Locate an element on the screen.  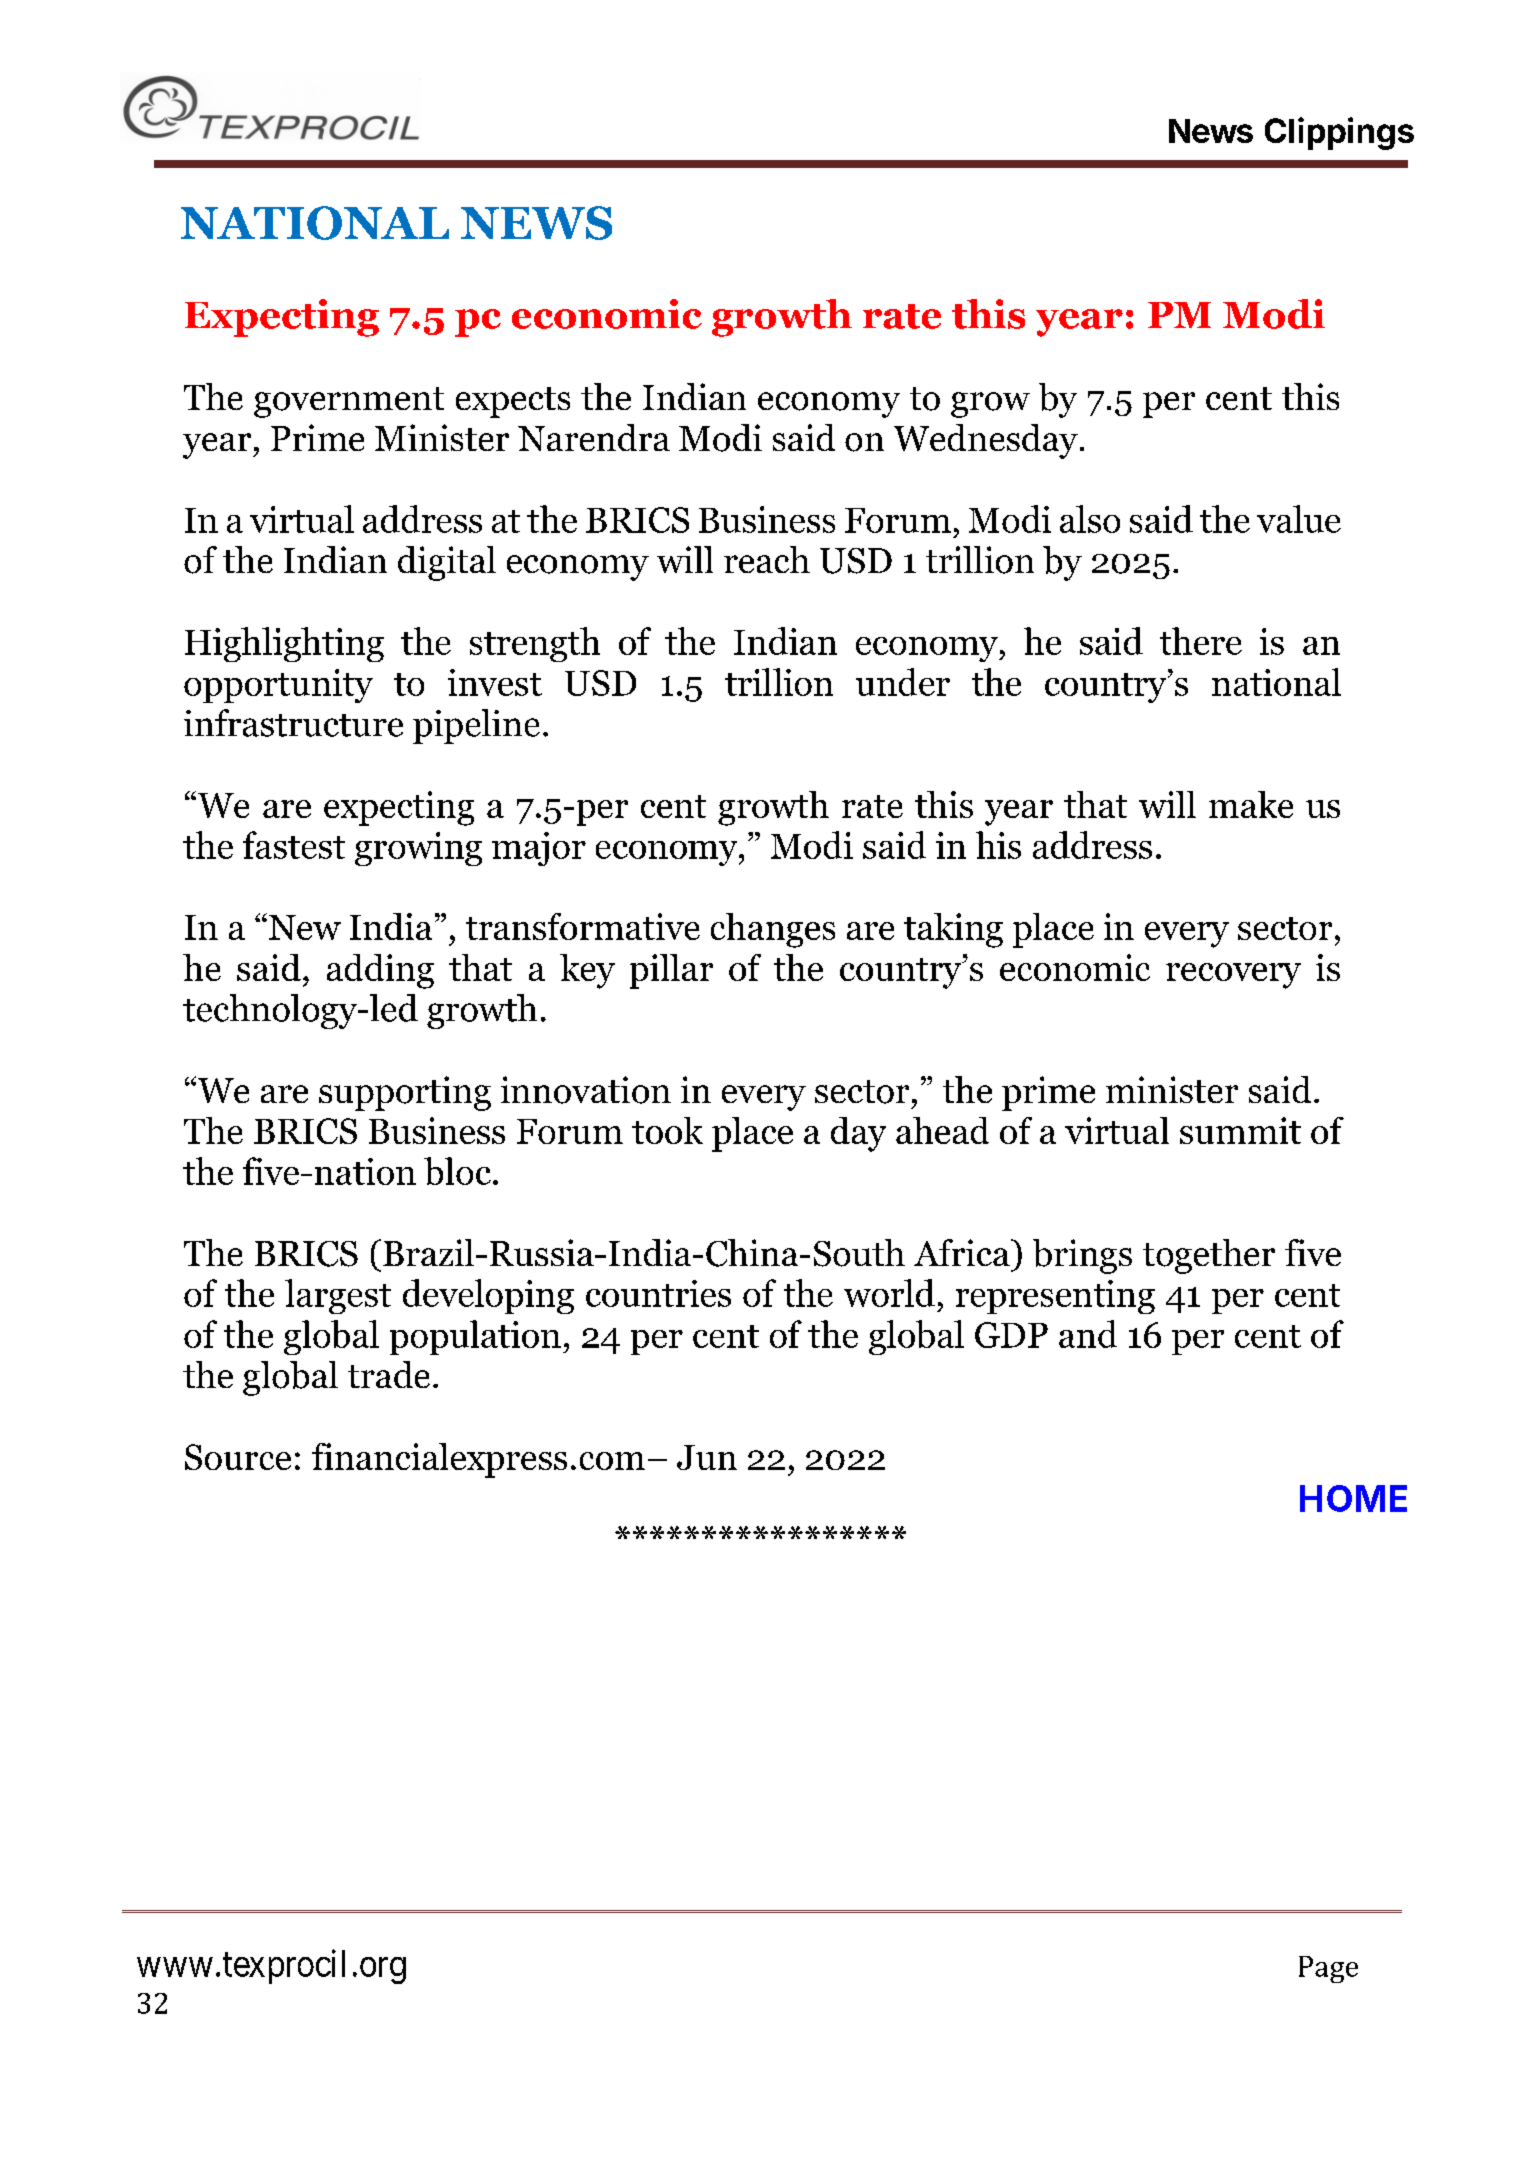
Source is located at coordinates (238, 1457).
